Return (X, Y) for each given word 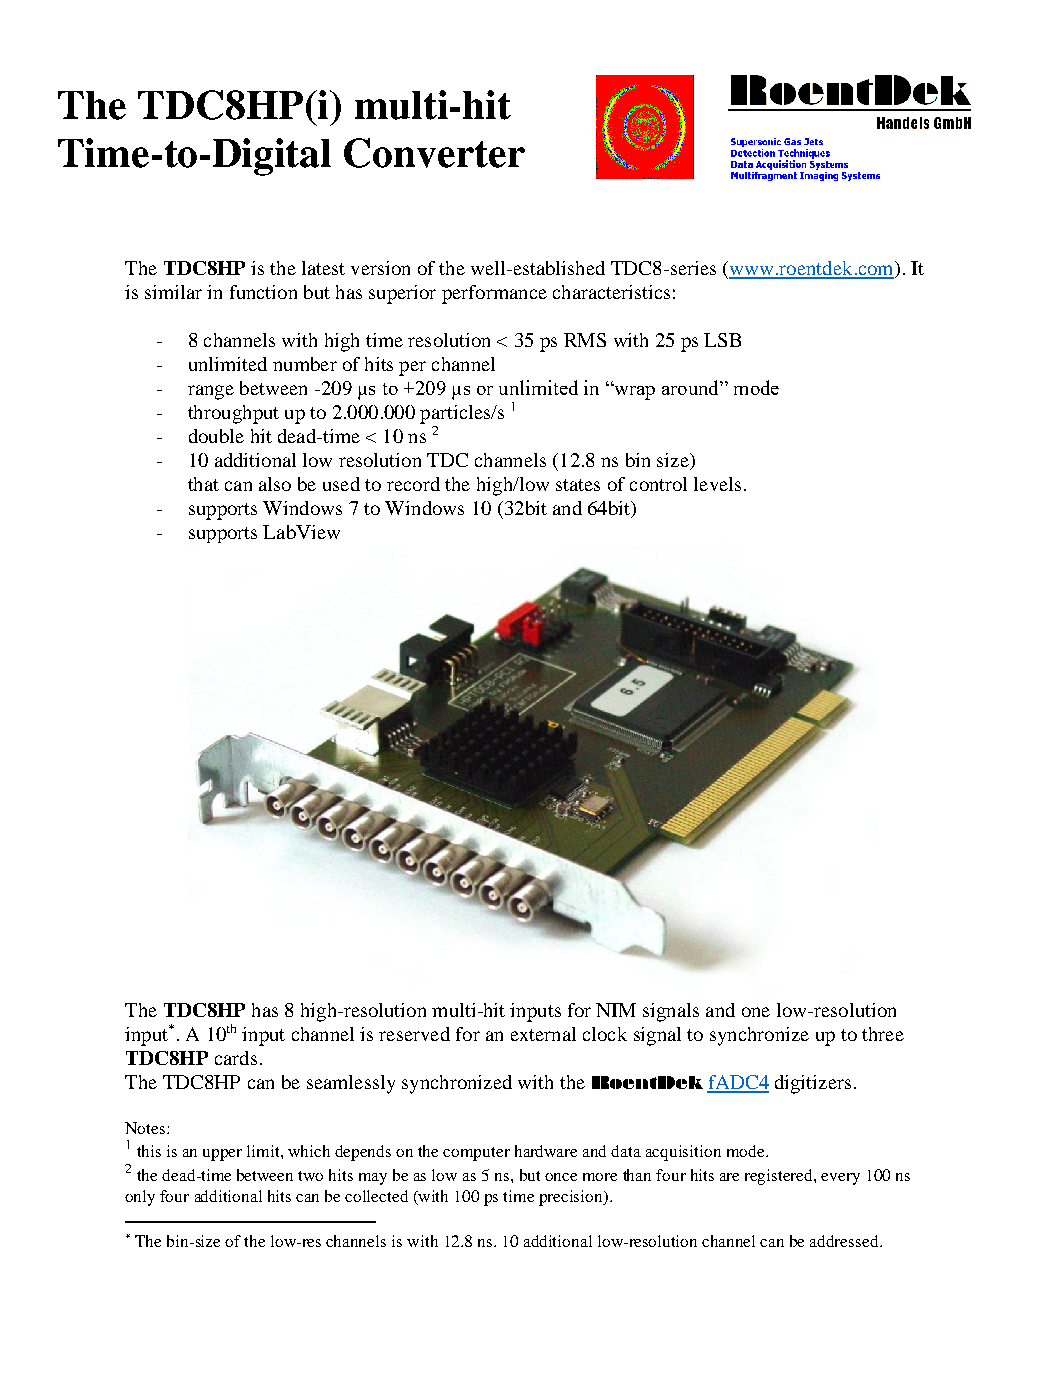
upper (222, 1155)
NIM (616, 1010)
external (543, 1034)
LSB (722, 340)
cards (236, 1058)
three (883, 1034)
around (691, 387)
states (578, 485)
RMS (585, 340)
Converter (434, 153)
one (756, 1012)
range (211, 392)
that (203, 484)
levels (717, 484)
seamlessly (351, 1084)
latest (323, 268)
